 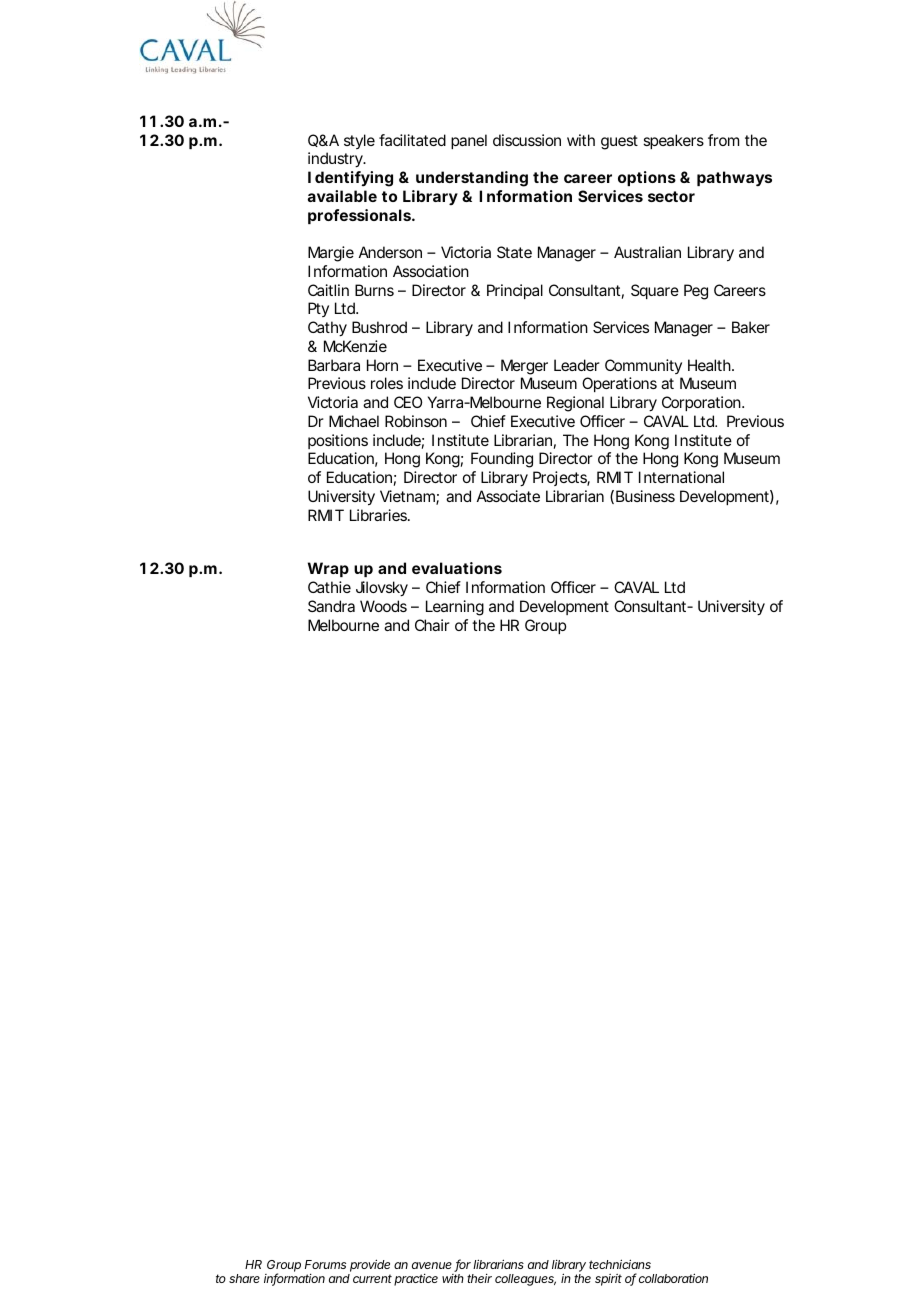 I want to click on sector, so click(x=671, y=196).
